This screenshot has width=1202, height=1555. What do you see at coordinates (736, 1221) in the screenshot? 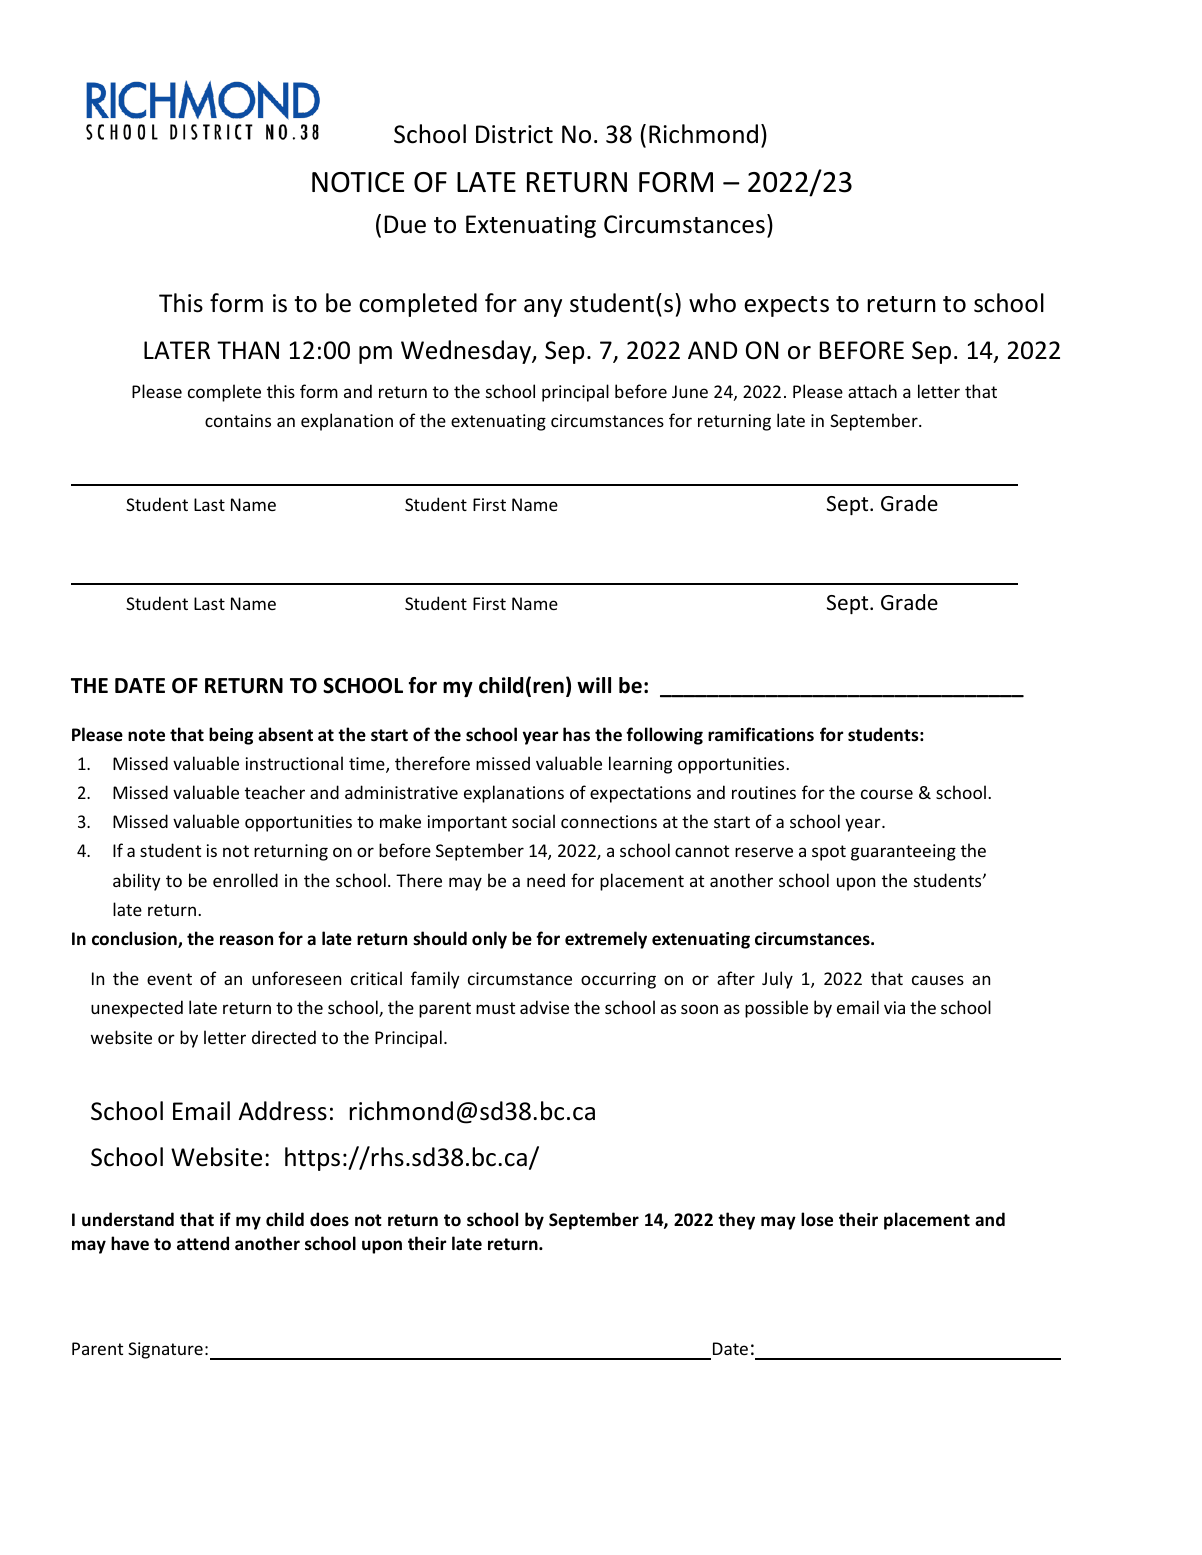
I see `they` at bounding box center [736, 1221].
